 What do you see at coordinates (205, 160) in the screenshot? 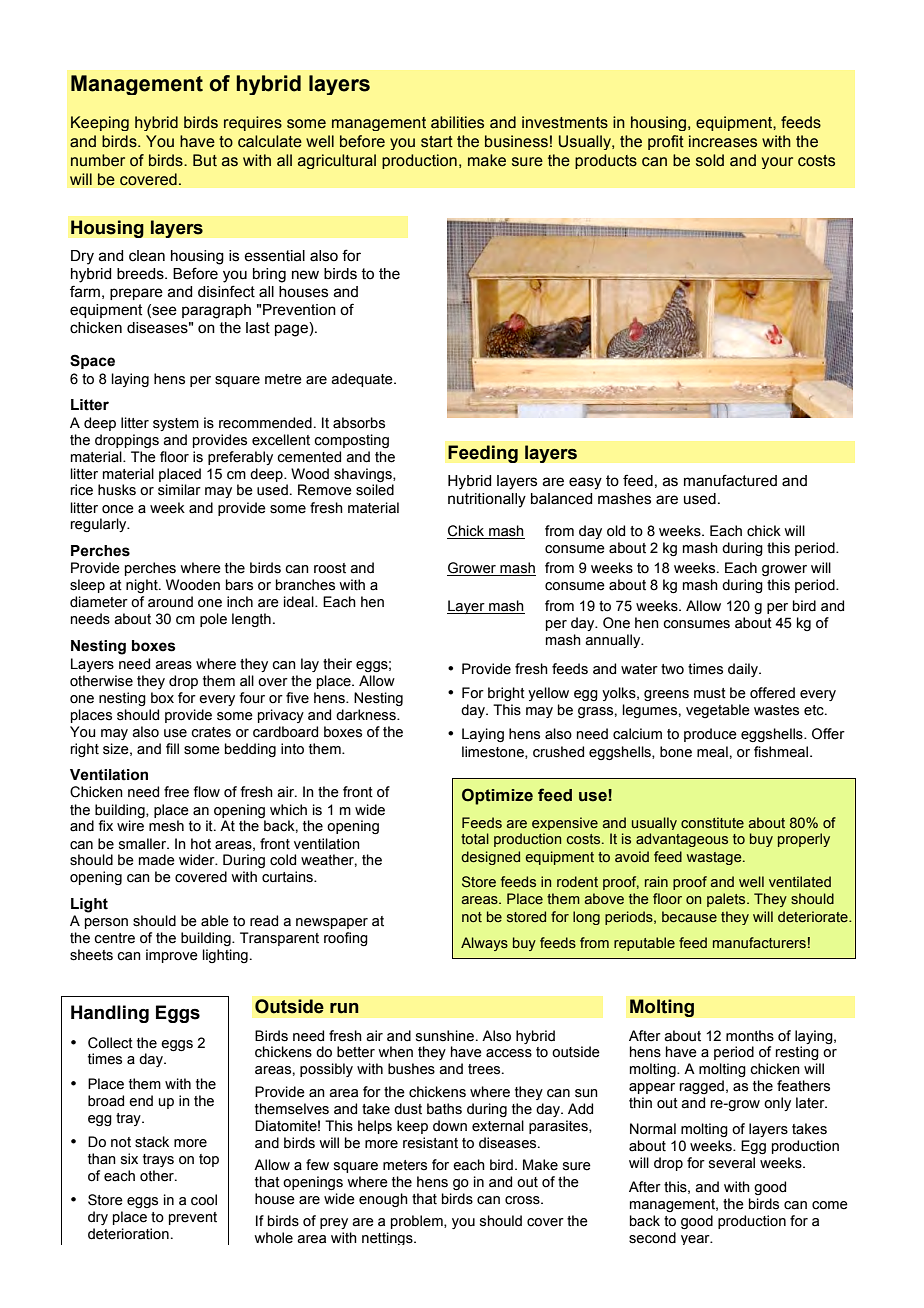
I see `But` at bounding box center [205, 160].
